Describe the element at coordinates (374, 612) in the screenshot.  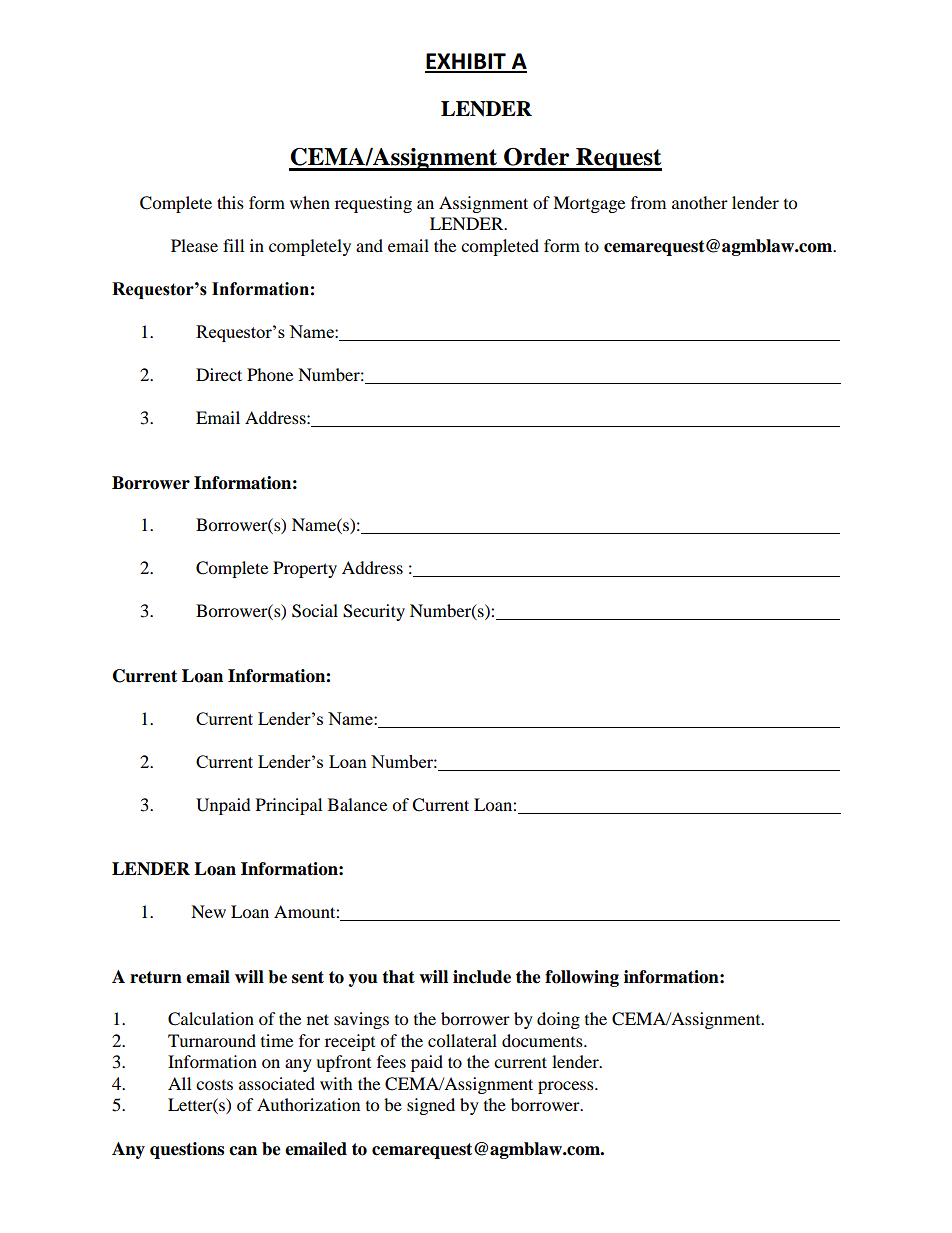
I see `Security` at that location.
